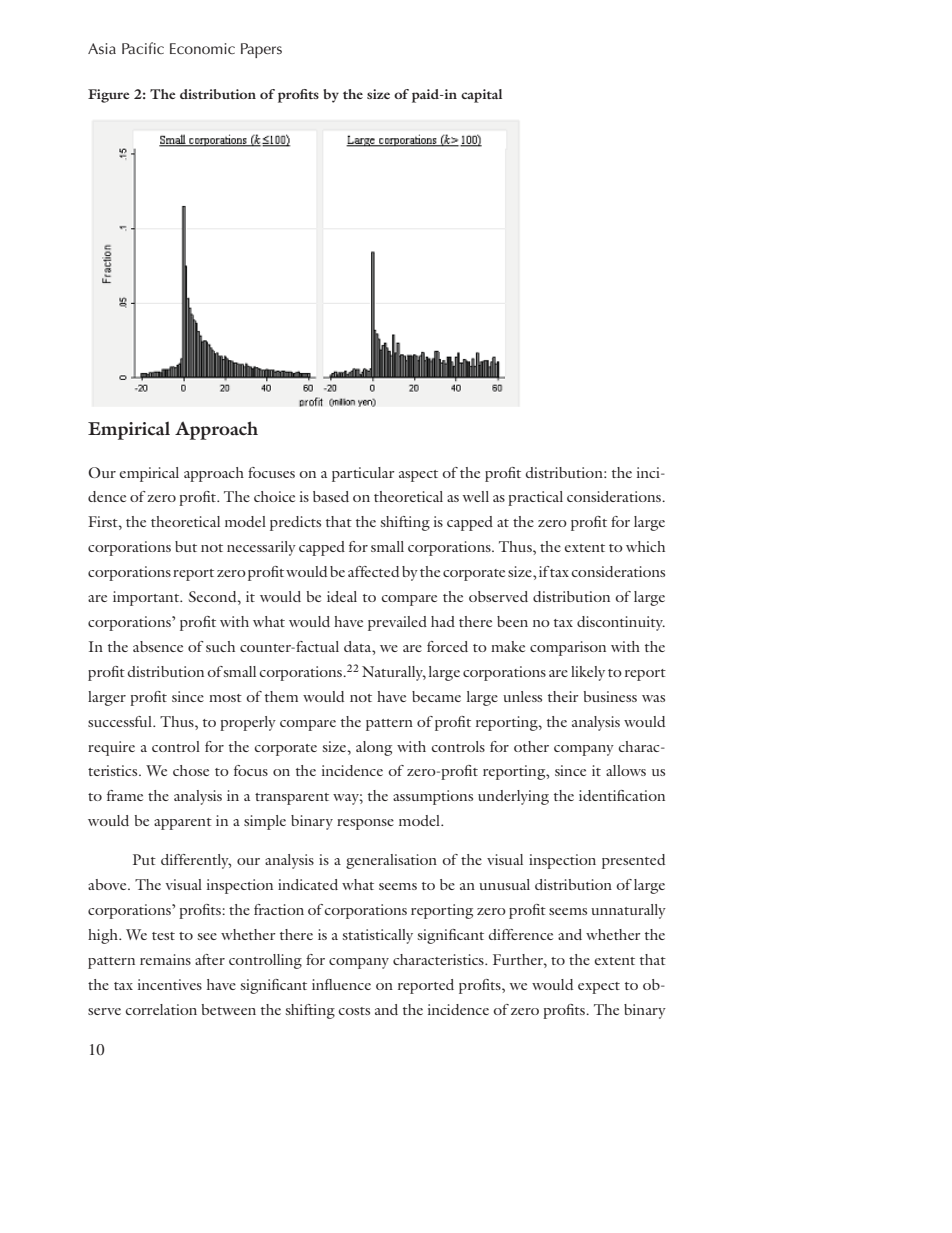  What do you see at coordinates (645, 546) in the screenshot?
I see `which` at bounding box center [645, 546].
